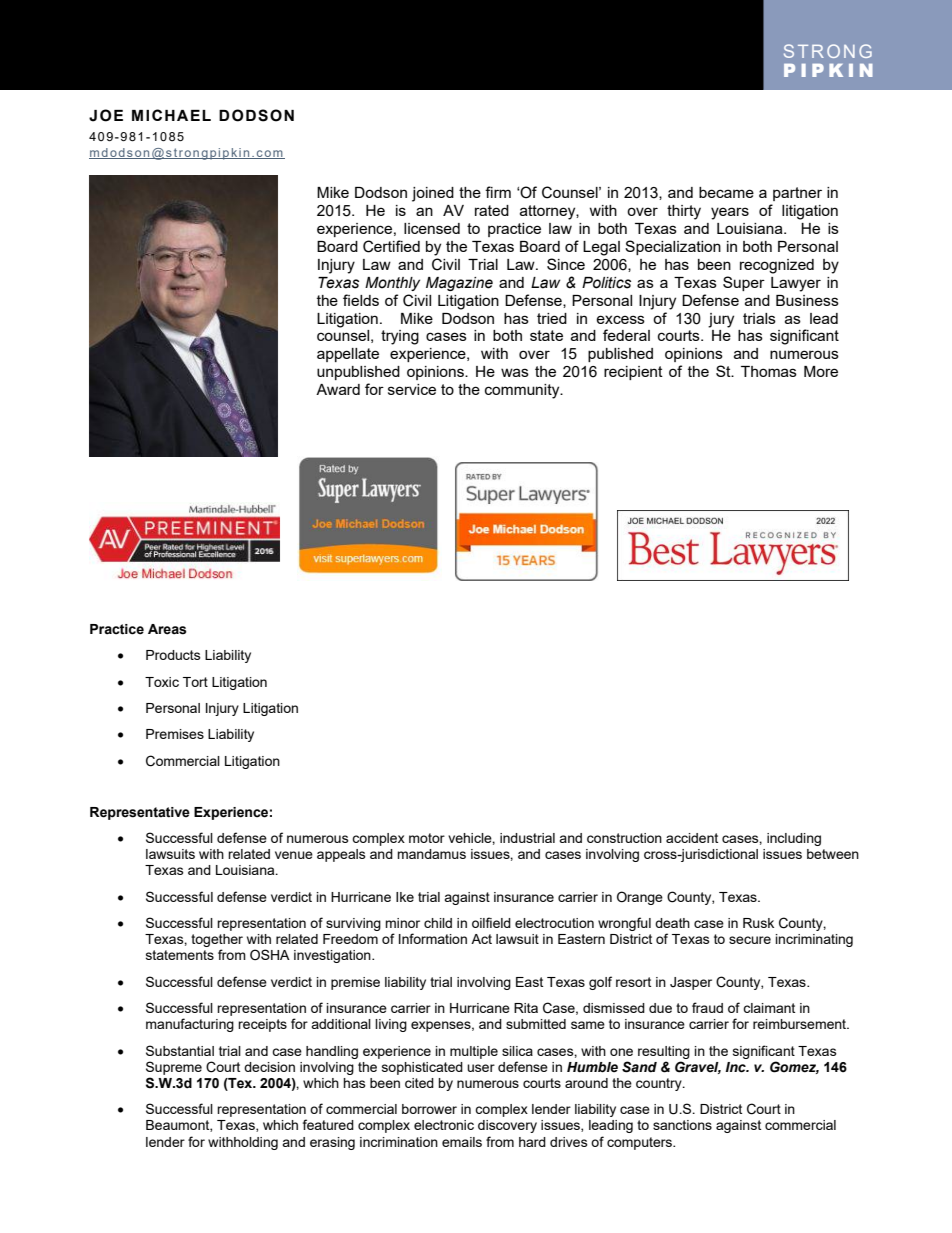 The image size is (952, 1233). Describe the element at coordinates (195, 682) in the screenshot. I see `Tort` at that location.
